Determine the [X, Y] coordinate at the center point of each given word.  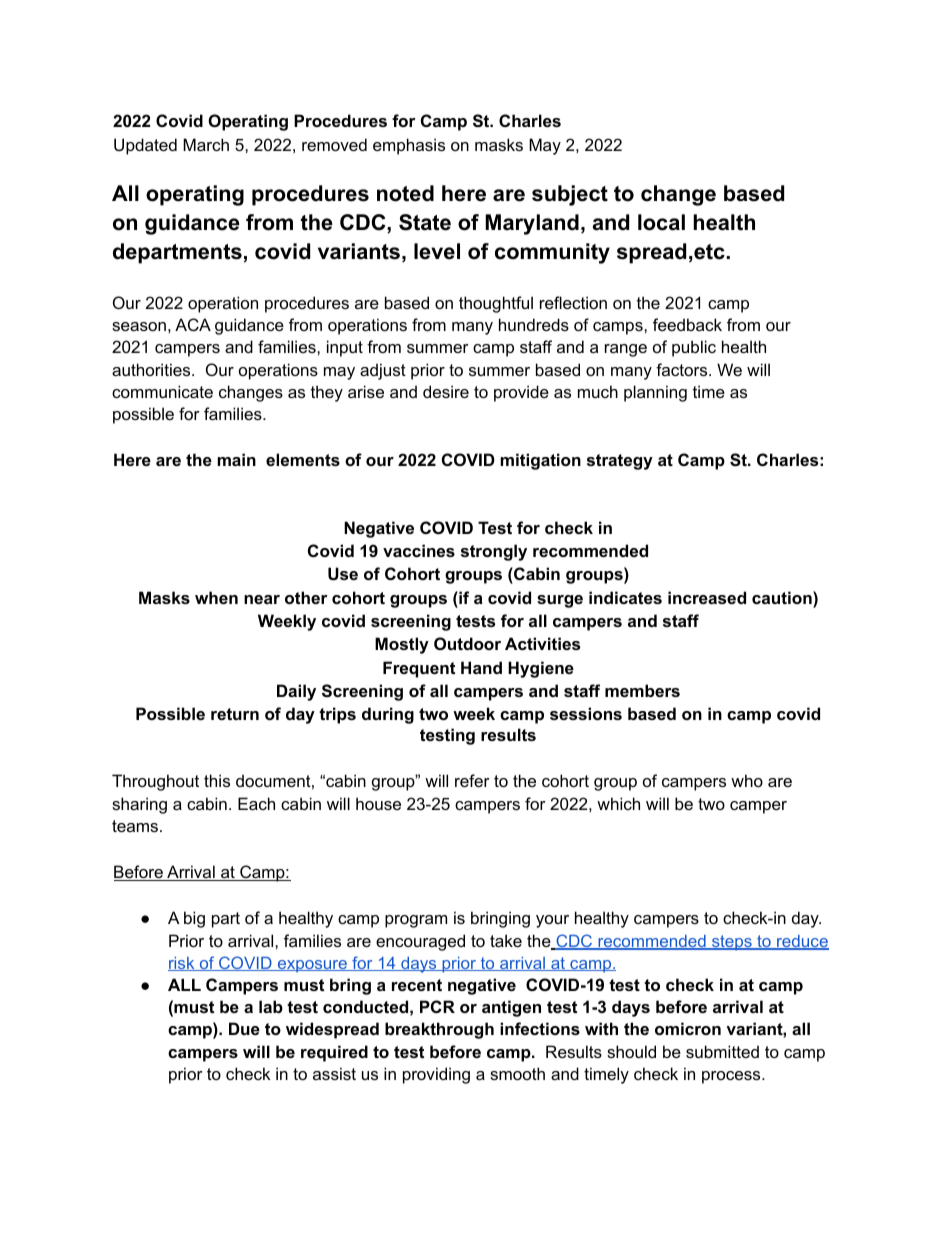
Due [244, 1028]
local [661, 222]
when [216, 597]
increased [707, 597]
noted [405, 193]
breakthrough [439, 1030]
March [206, 144]
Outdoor [467, 643]
